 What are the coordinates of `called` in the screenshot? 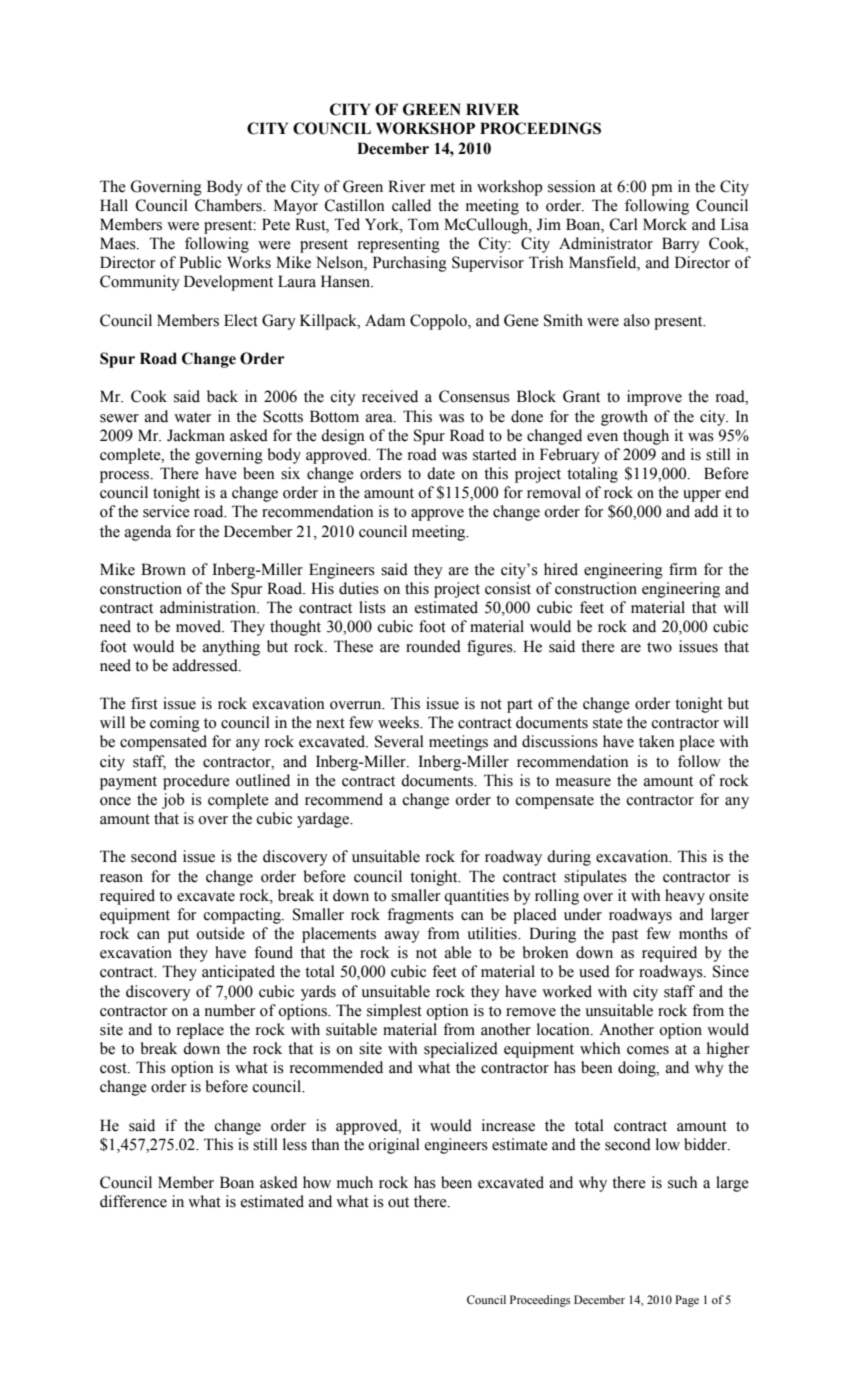 It's located at (411, 205).
